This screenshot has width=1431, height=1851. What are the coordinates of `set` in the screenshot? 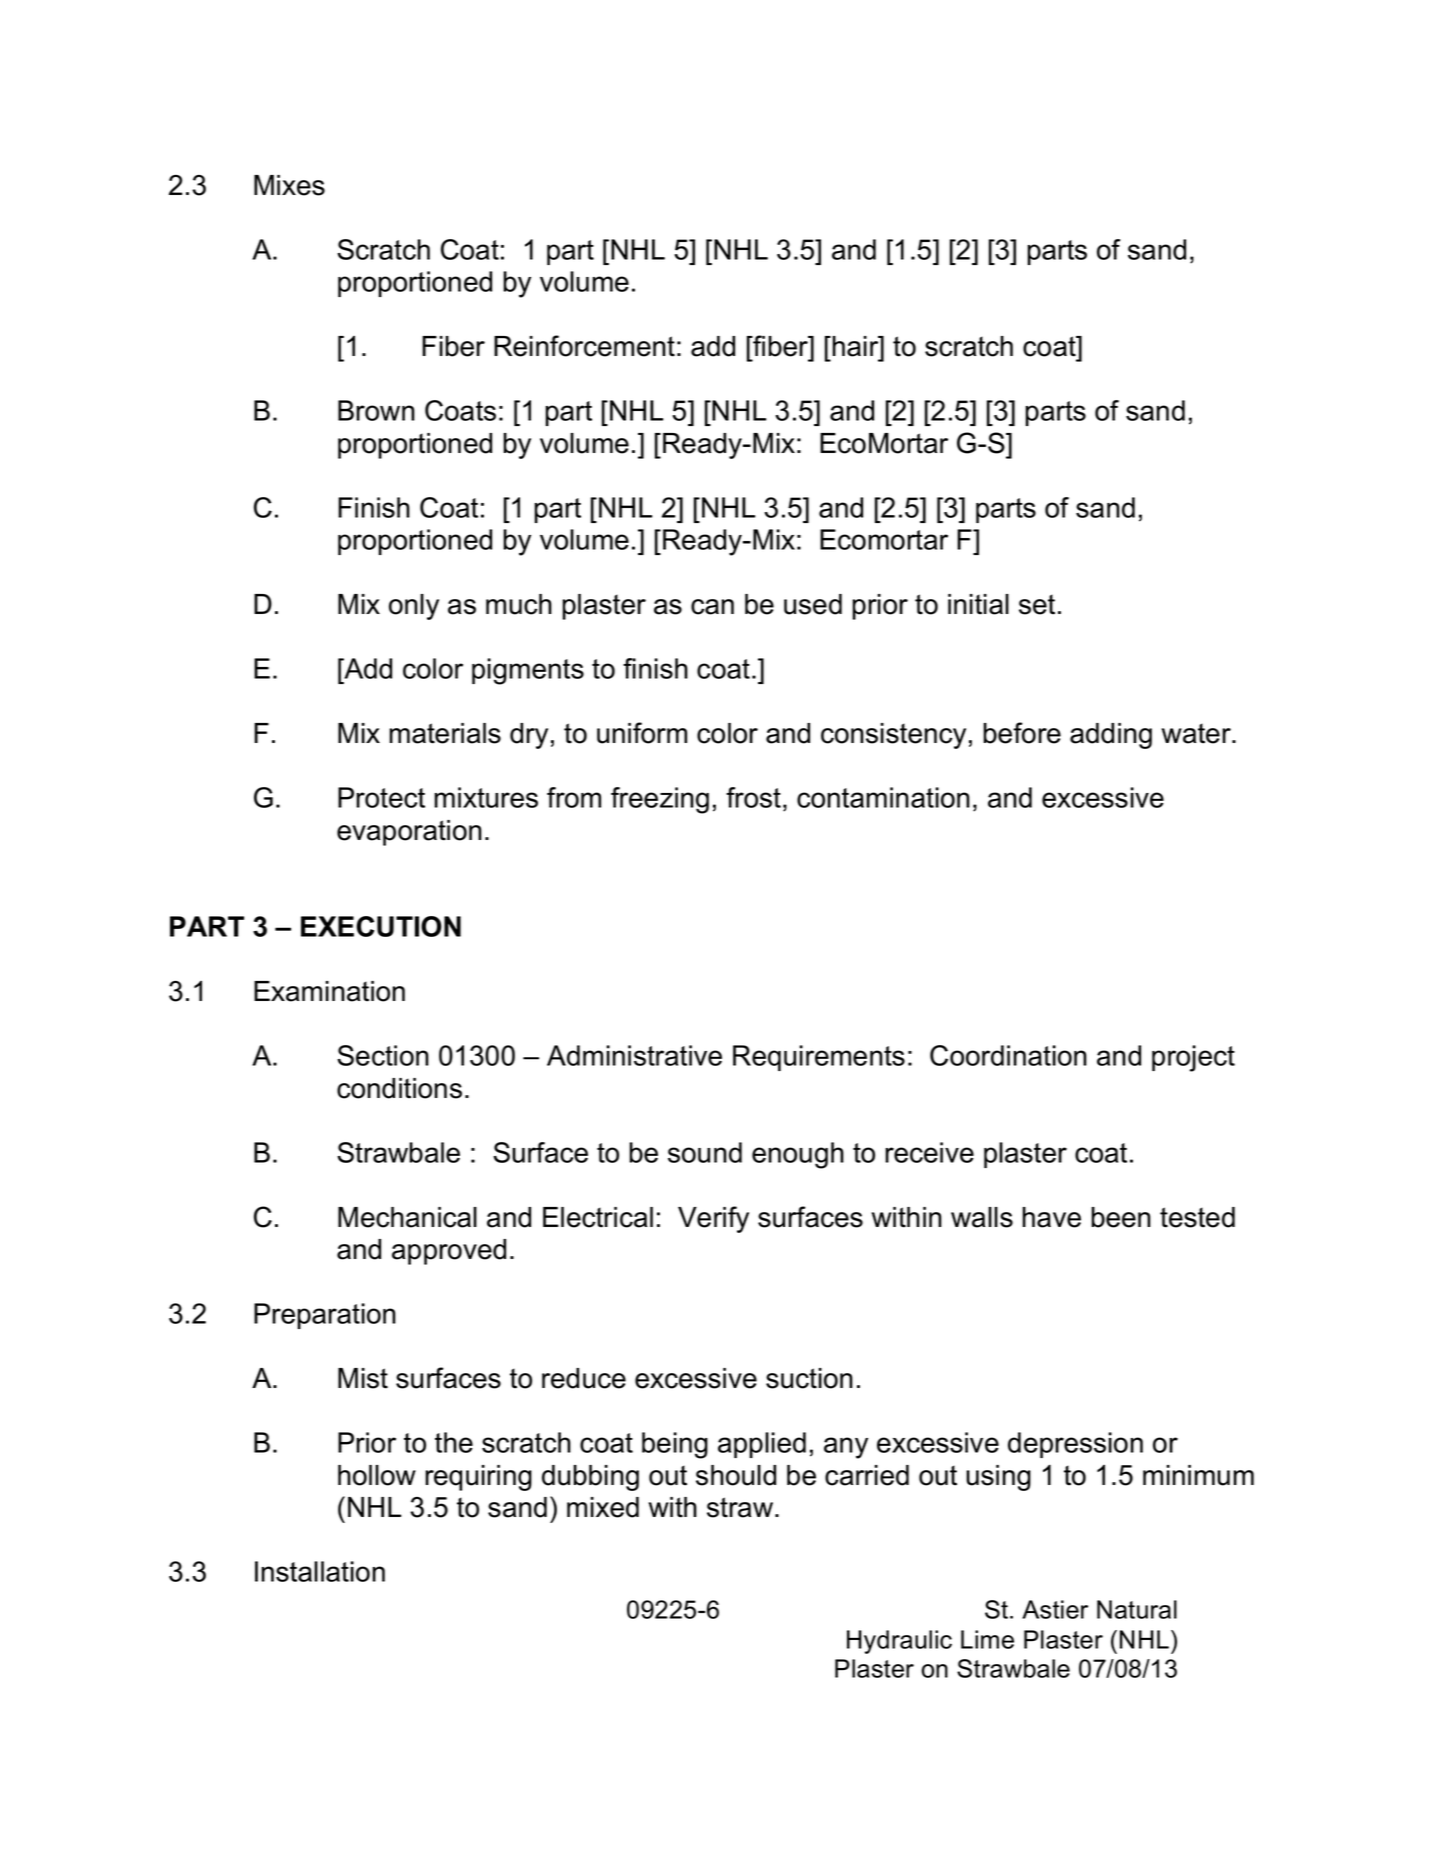 It's located at (1037, 604).
